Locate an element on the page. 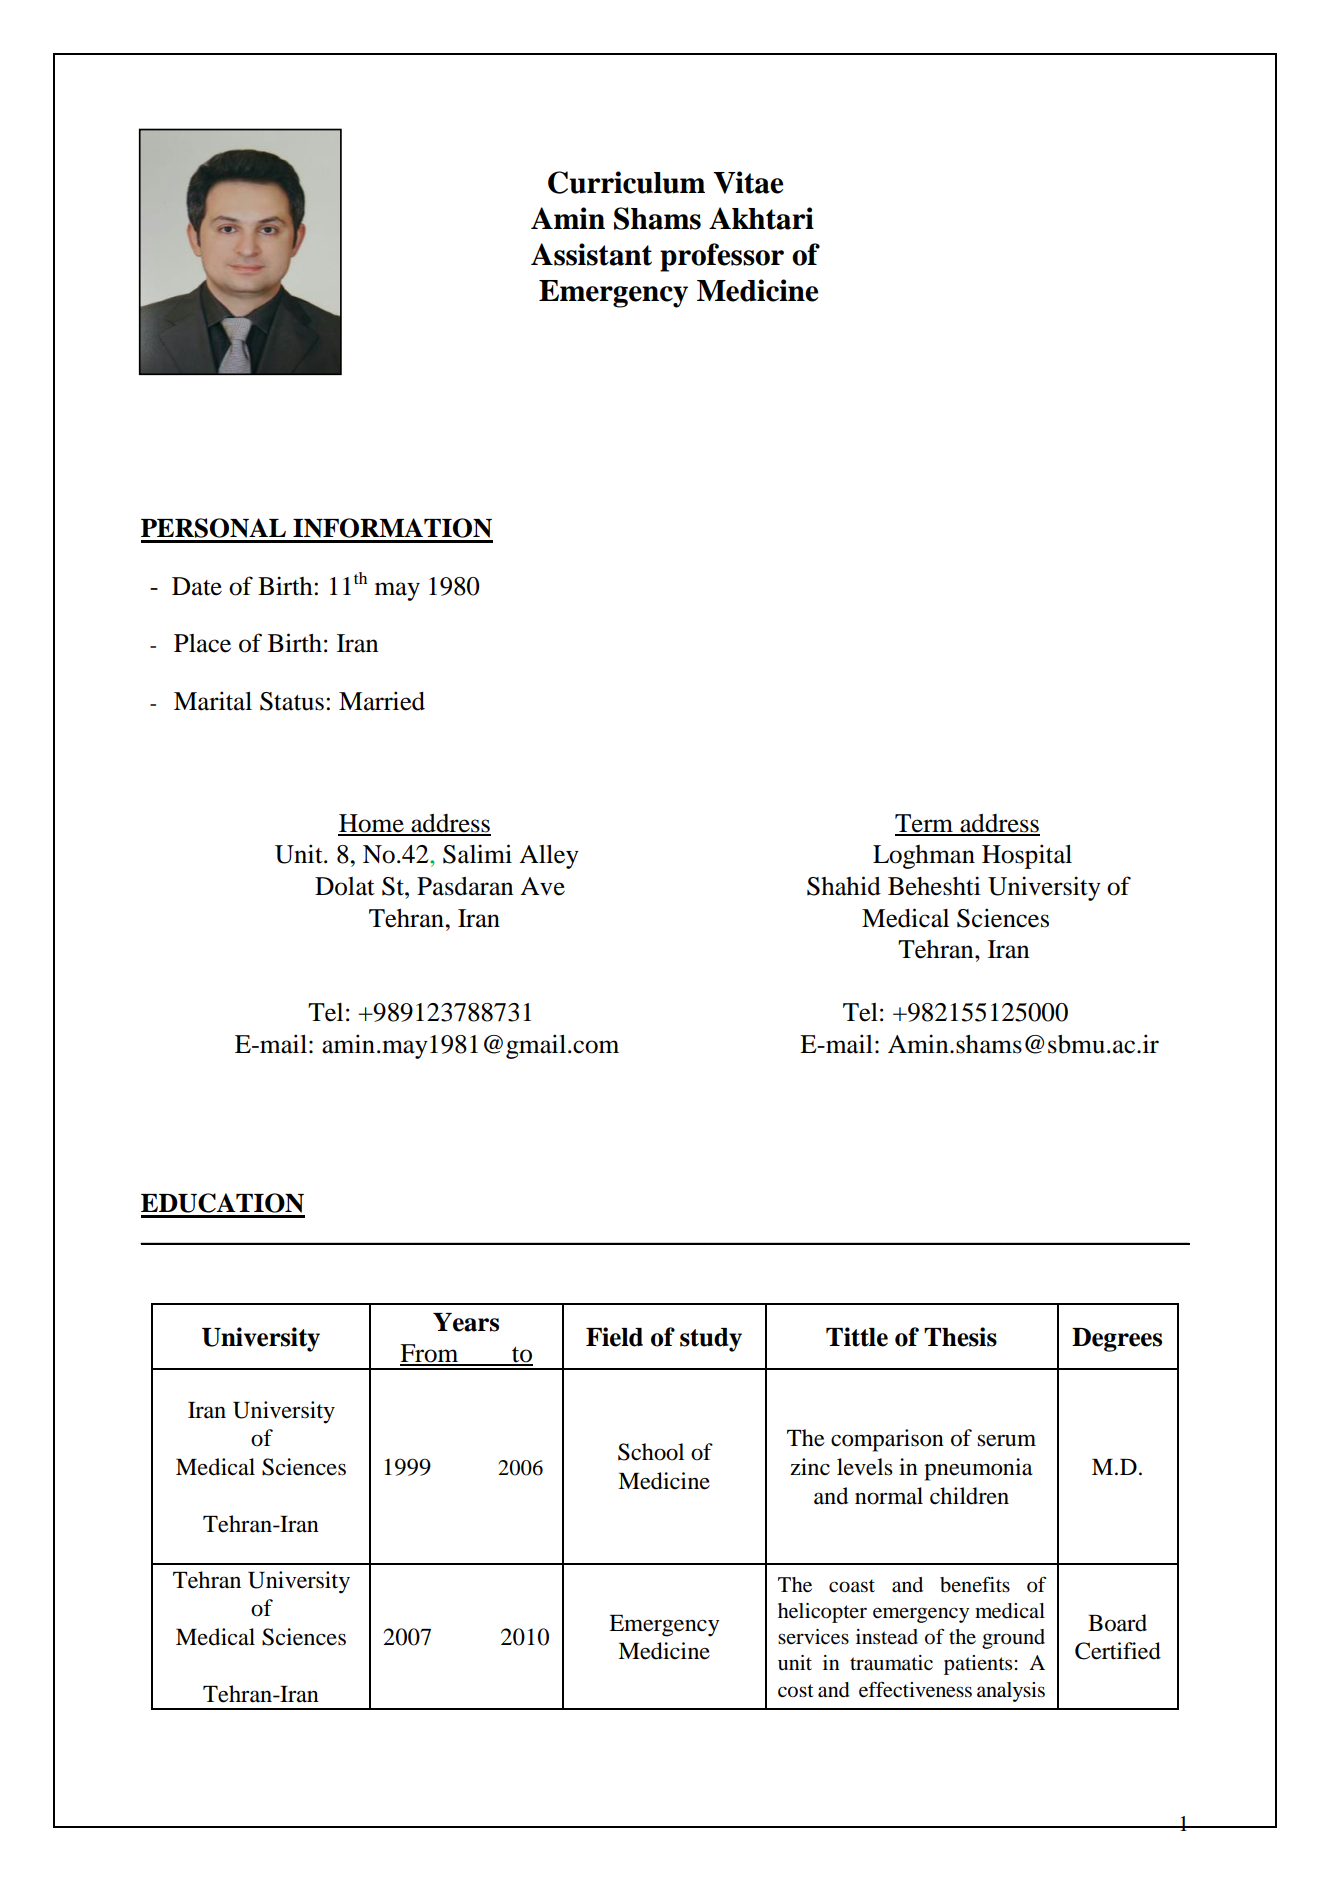 The image size is (1330, 1881). School is located at coordinates (651, 1452).
